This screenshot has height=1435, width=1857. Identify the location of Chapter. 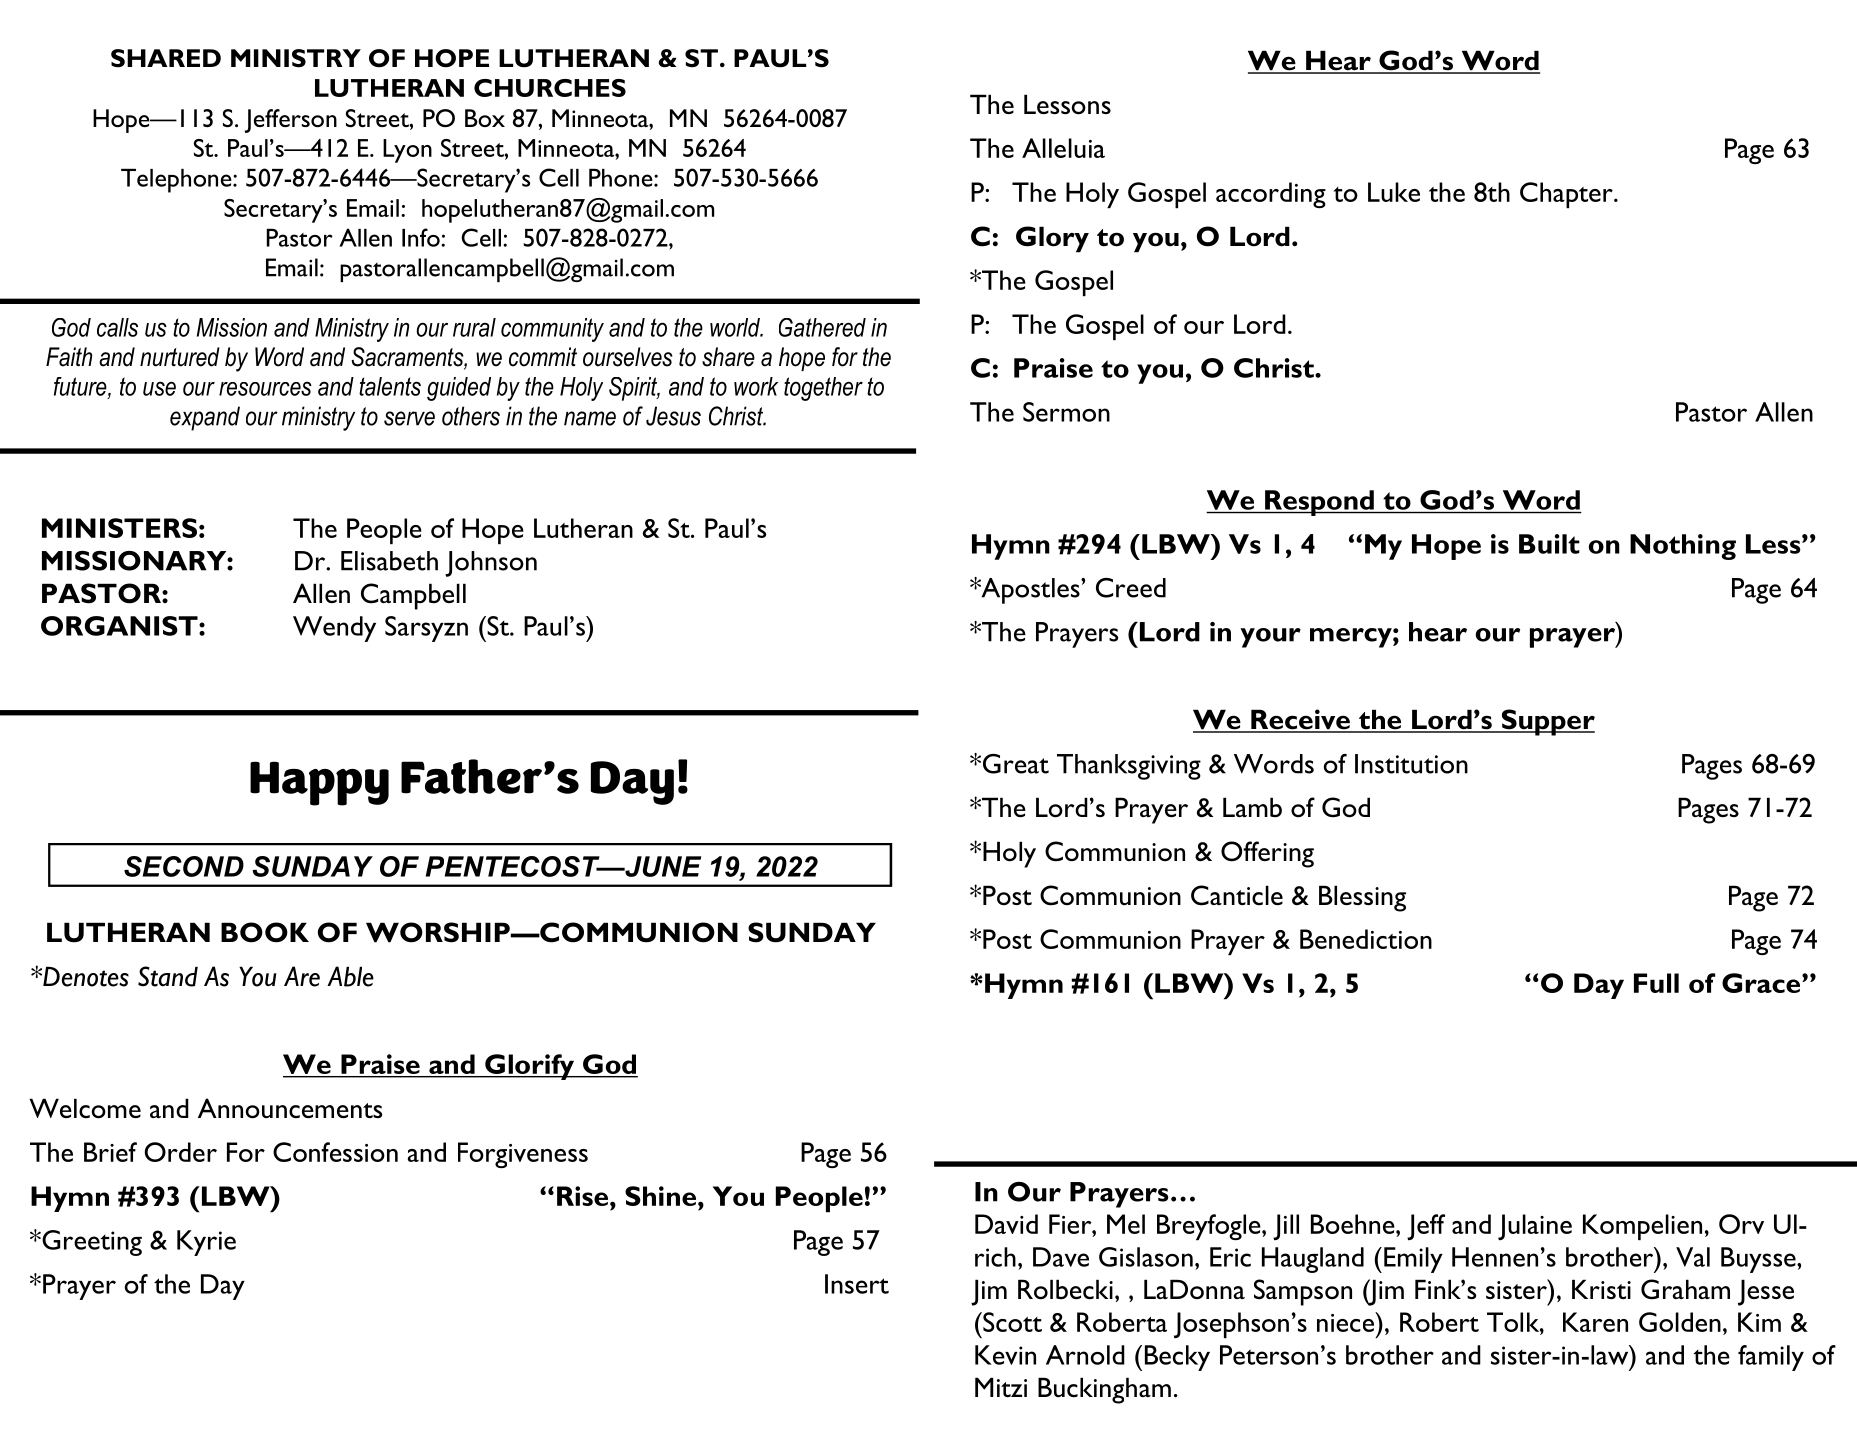
(1567, 195).
